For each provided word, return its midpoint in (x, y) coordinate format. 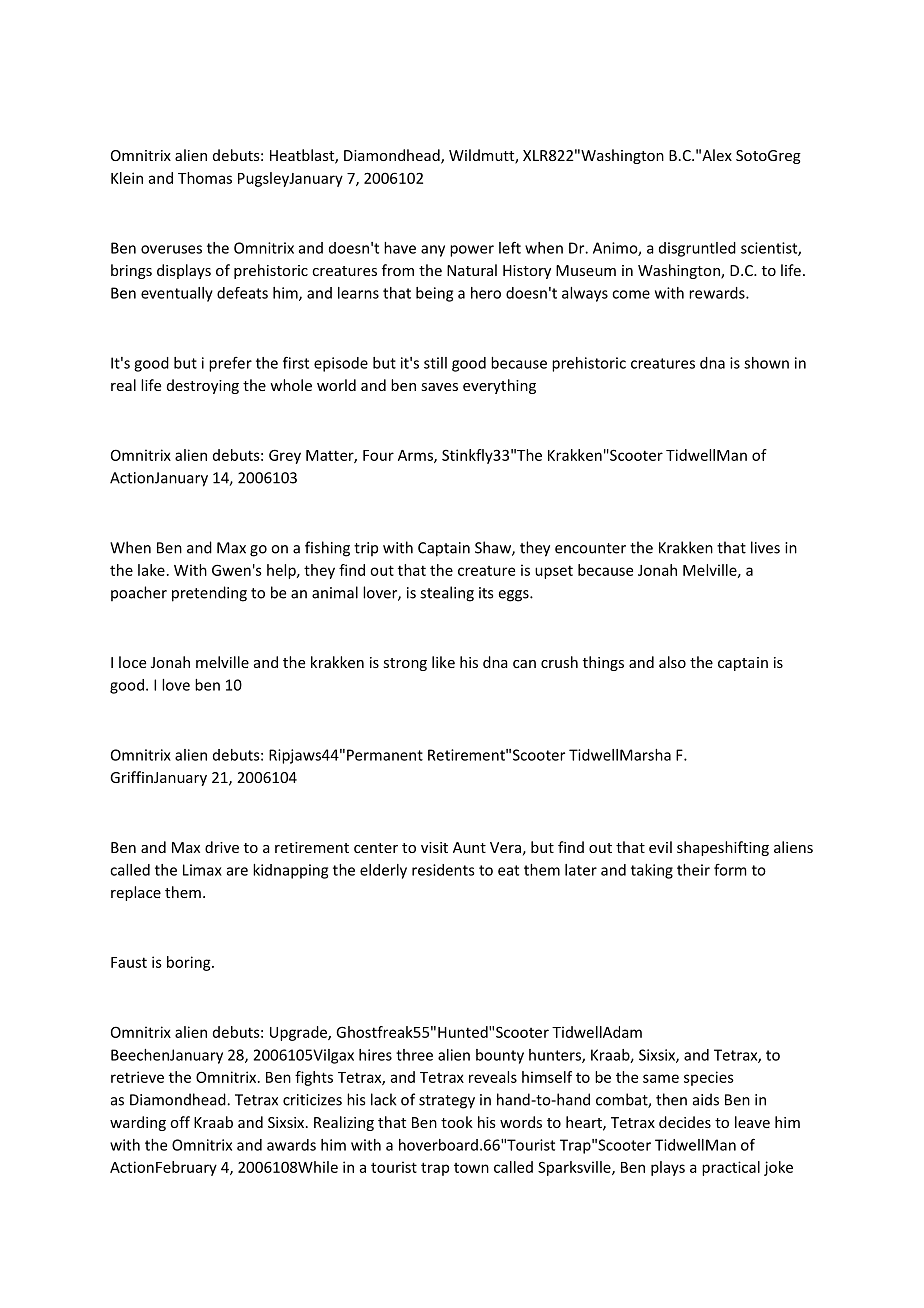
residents (443, 870)
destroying (203, 386)
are (237, 871)
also (672, 662)
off (180, 1122)
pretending (209, 594)
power (472, 251)
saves (439, 387)
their (693, 870)
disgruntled (697, 249)
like (443, 662)
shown (766, 363)
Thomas (205, 178)
